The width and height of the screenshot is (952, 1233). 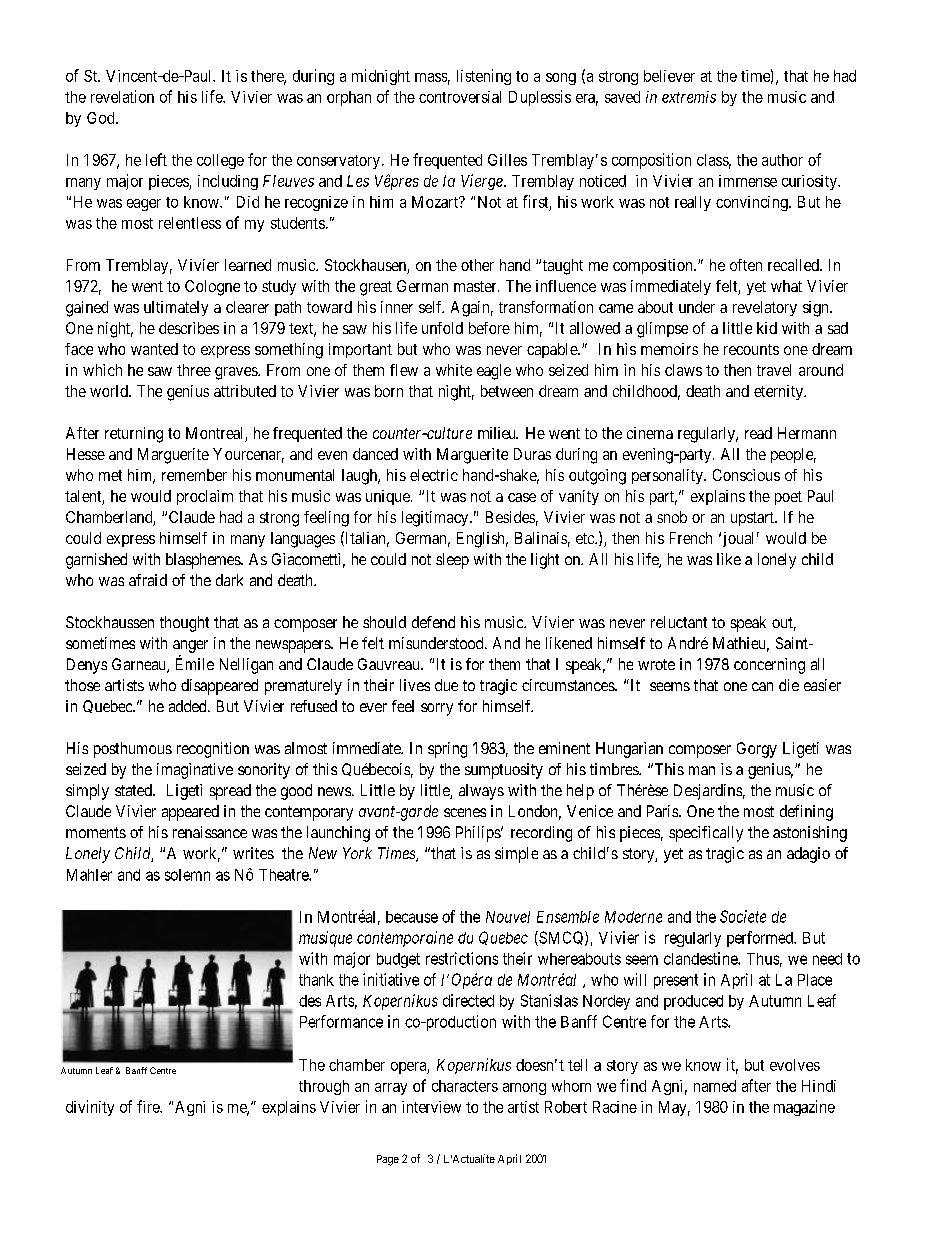 What do you see at coordinates (184, 624) in the screenshot?
I see `thought` at bounding box center [184, 624].
